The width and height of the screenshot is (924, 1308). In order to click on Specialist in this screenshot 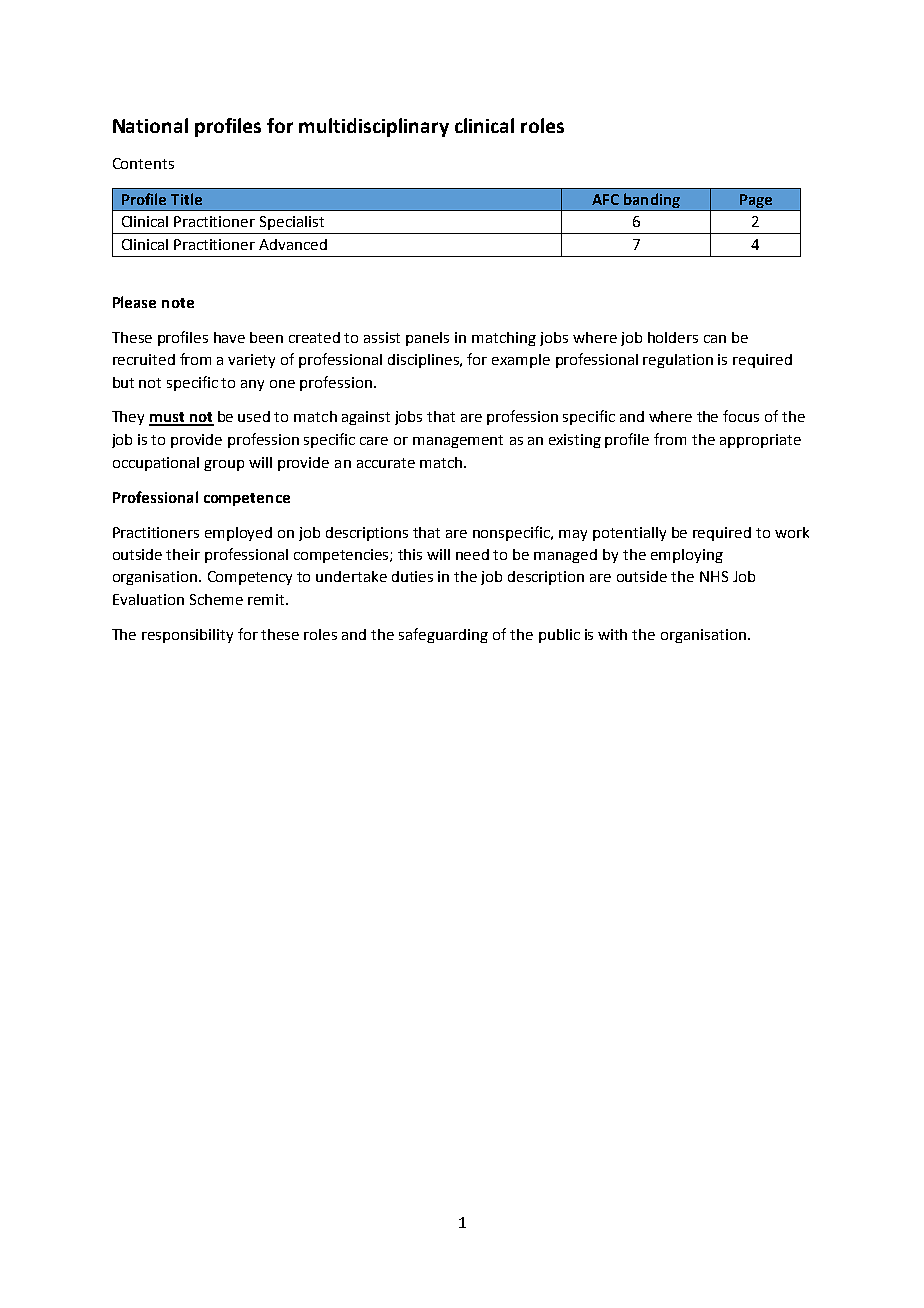, I will do `click(292, 223)`.
